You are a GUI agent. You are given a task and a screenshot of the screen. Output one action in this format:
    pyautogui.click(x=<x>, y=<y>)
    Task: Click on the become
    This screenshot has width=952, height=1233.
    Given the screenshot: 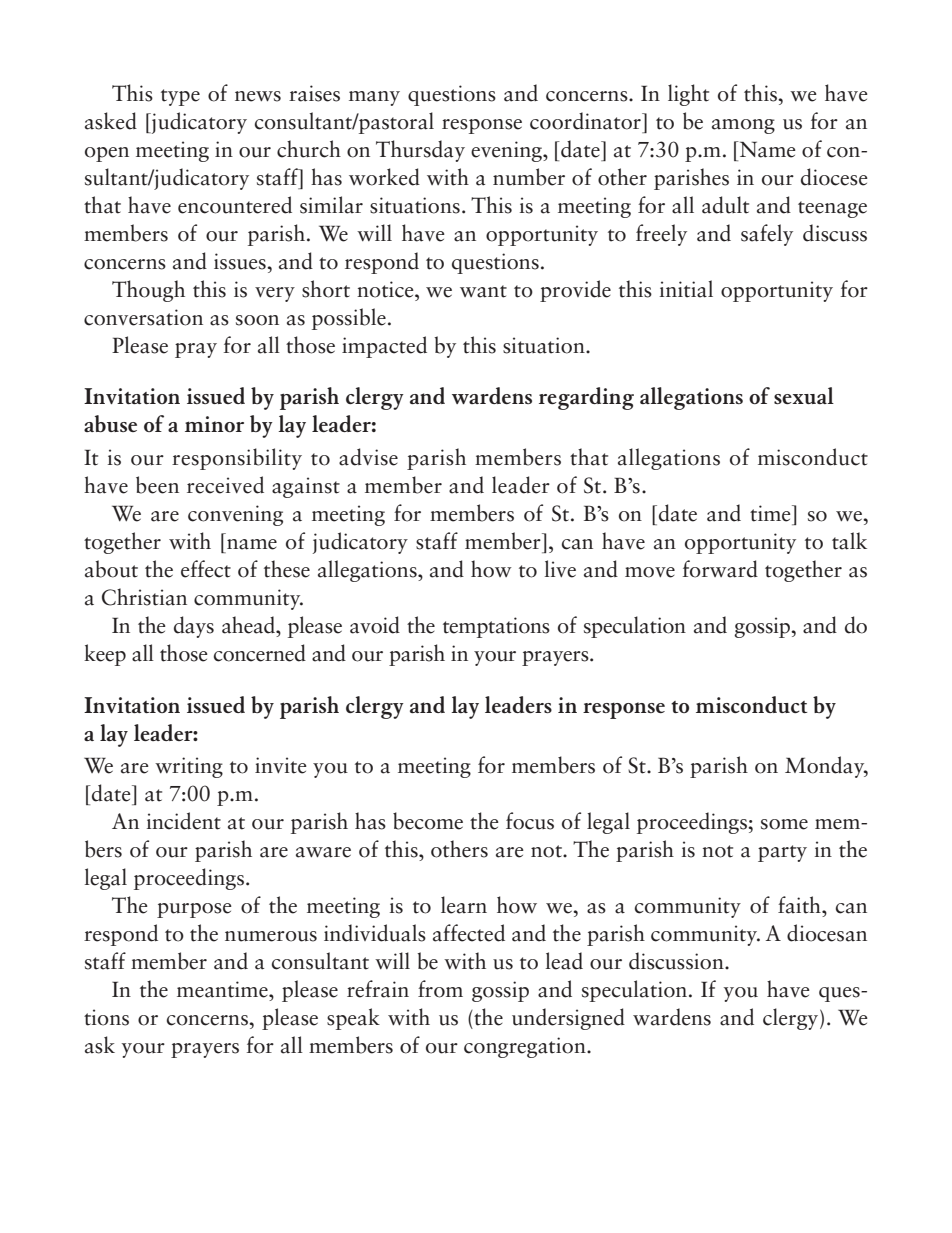 What is the action you would take?
    pyautogui.click(x=428, y=821)
